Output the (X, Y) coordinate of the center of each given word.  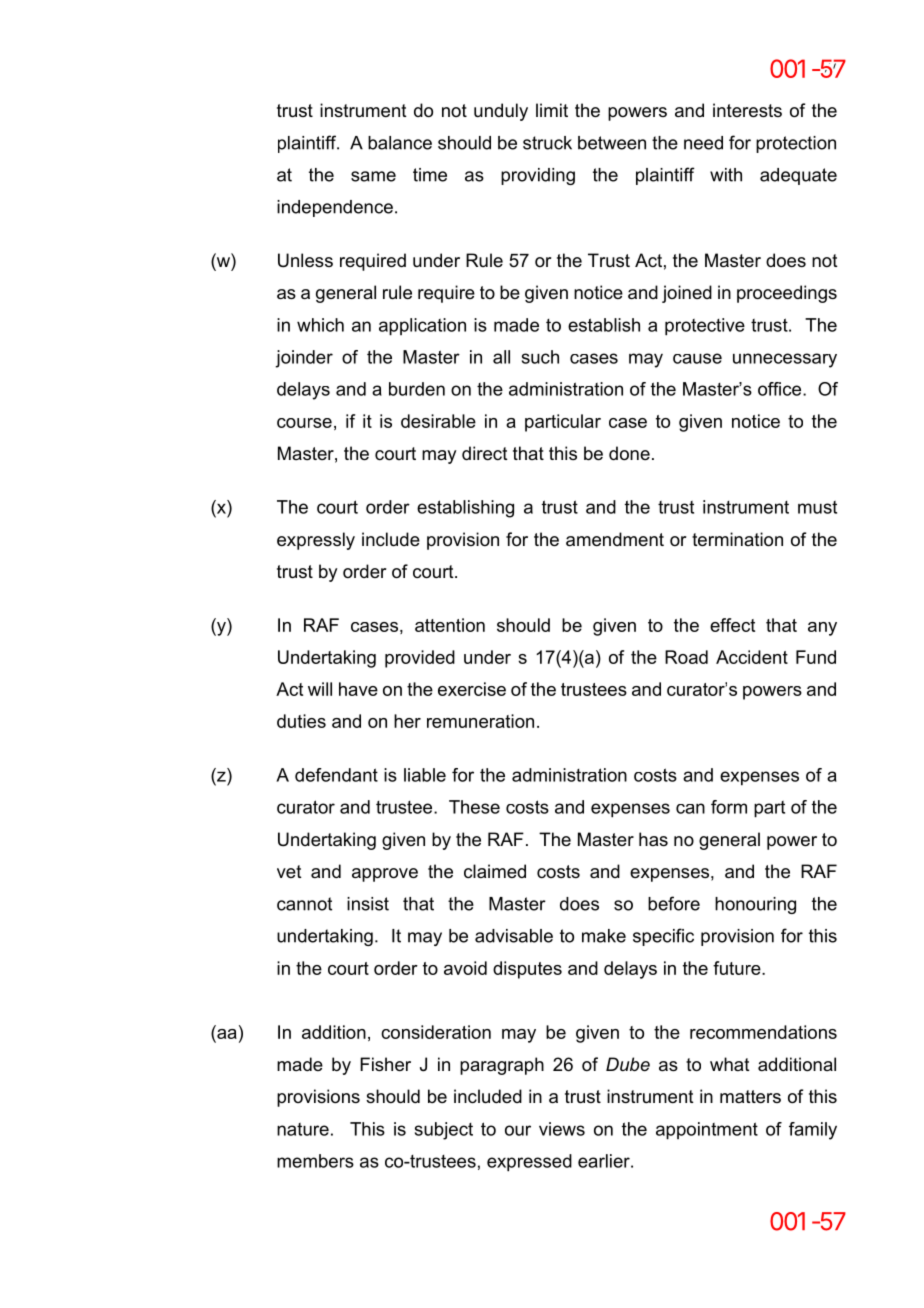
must (817, 507)
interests (747, 110)
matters (750, 1097)
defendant (336, 775)
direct (485, 453)
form (729, 807)
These (474, 807)
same (373, 176)
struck (547, 143)
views (562, 1129)
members (315, 1161)
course (304, 423)
